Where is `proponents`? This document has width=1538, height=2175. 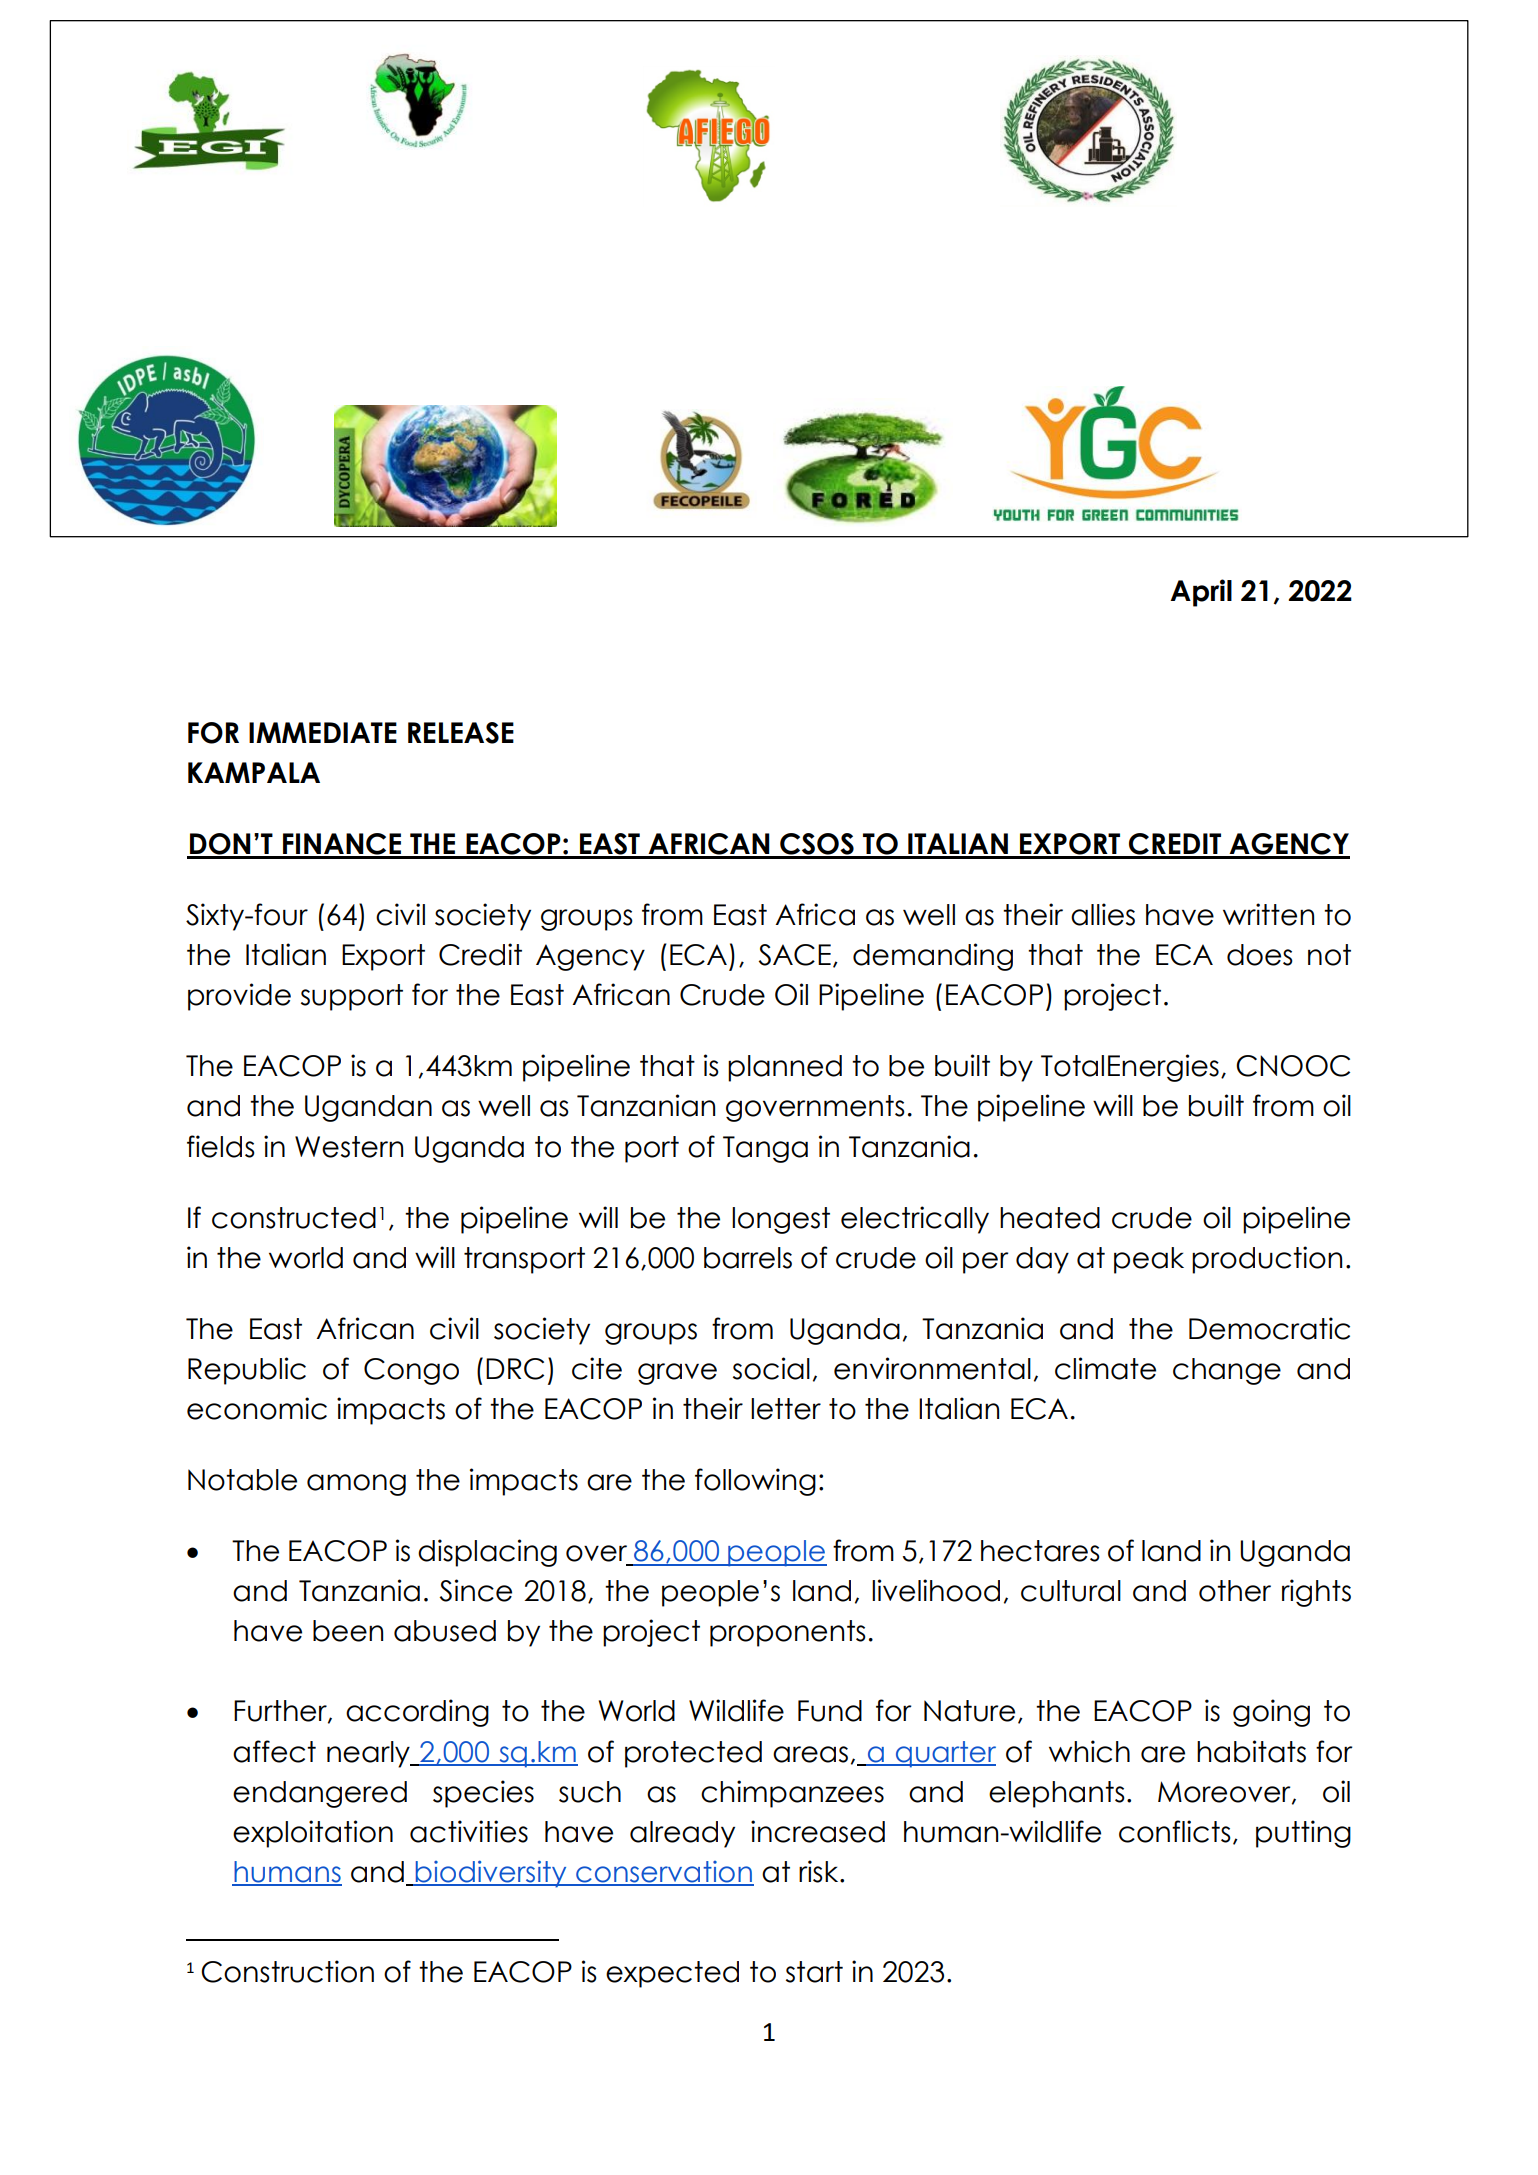 proponents is located at coordinates (788, 1633).
